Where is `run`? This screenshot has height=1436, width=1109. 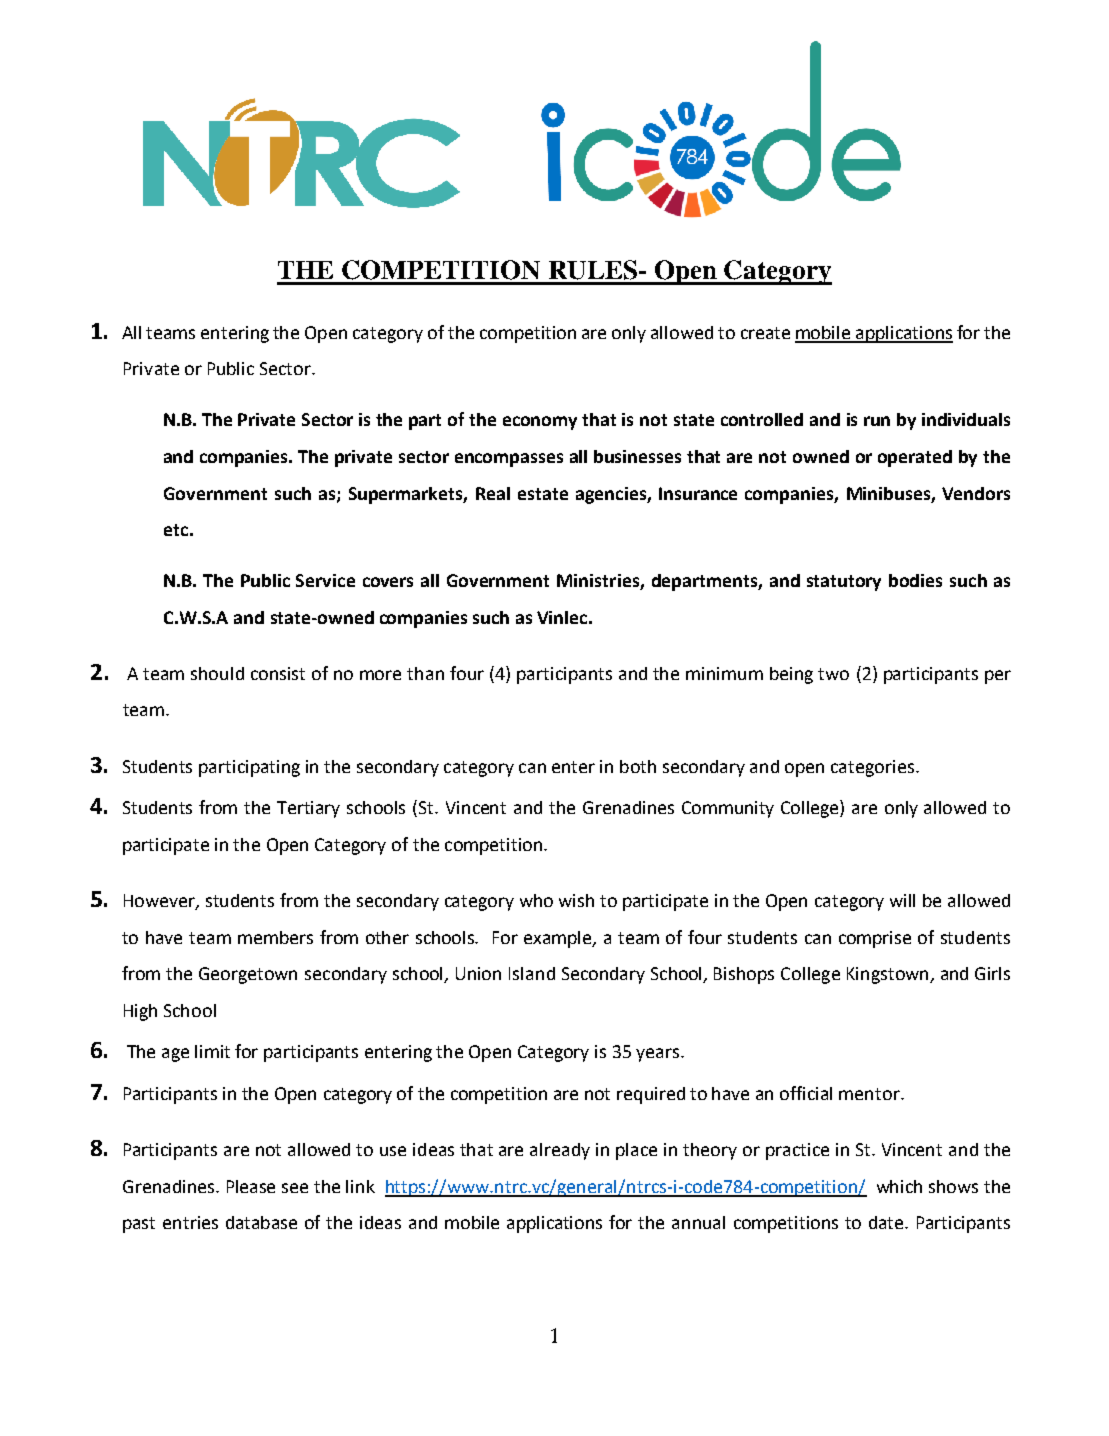 run is located at coordinates (877, 421).
